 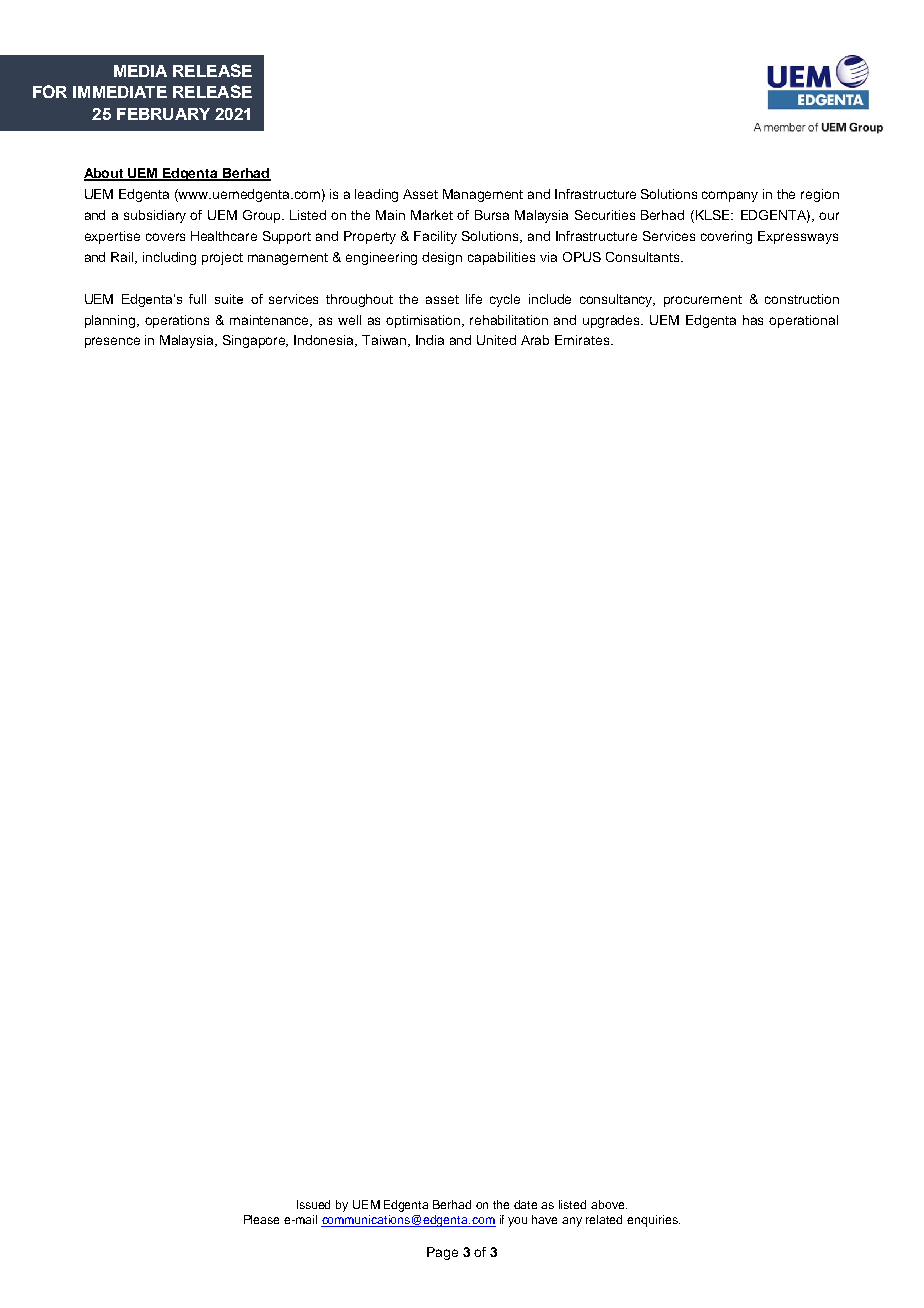 I want to click on leading, so click(x=376, y=195).
